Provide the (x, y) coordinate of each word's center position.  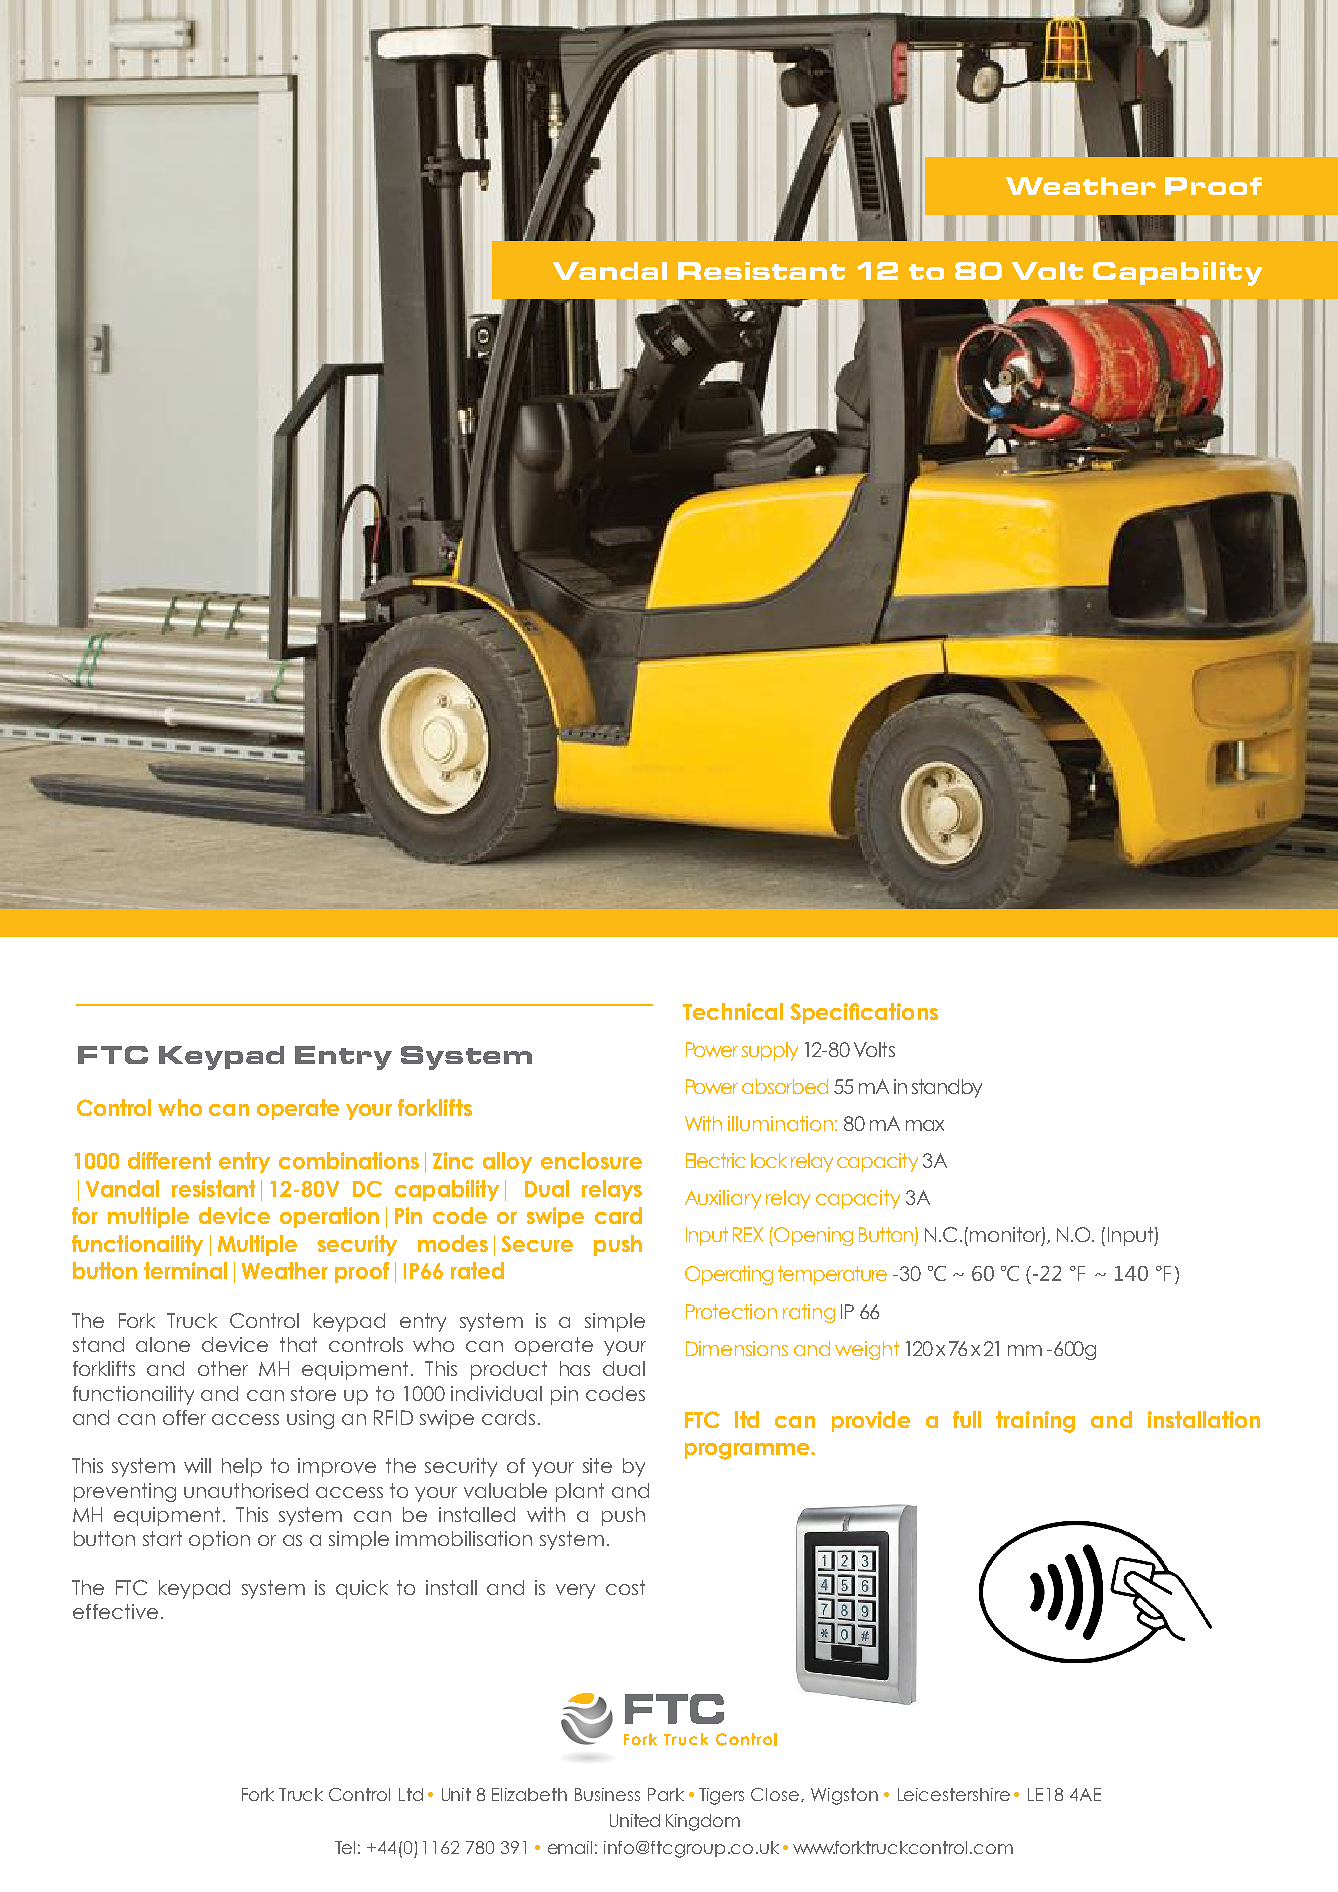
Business (607, 1794)
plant (580, 1492)
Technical (733, 1011)
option (219, 1540)
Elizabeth (529, 1794)
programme (749, 1451)
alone (163, 1344)
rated (477, 1270)
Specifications (864, 1013)
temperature (832, 1275)
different (169, 1160)
